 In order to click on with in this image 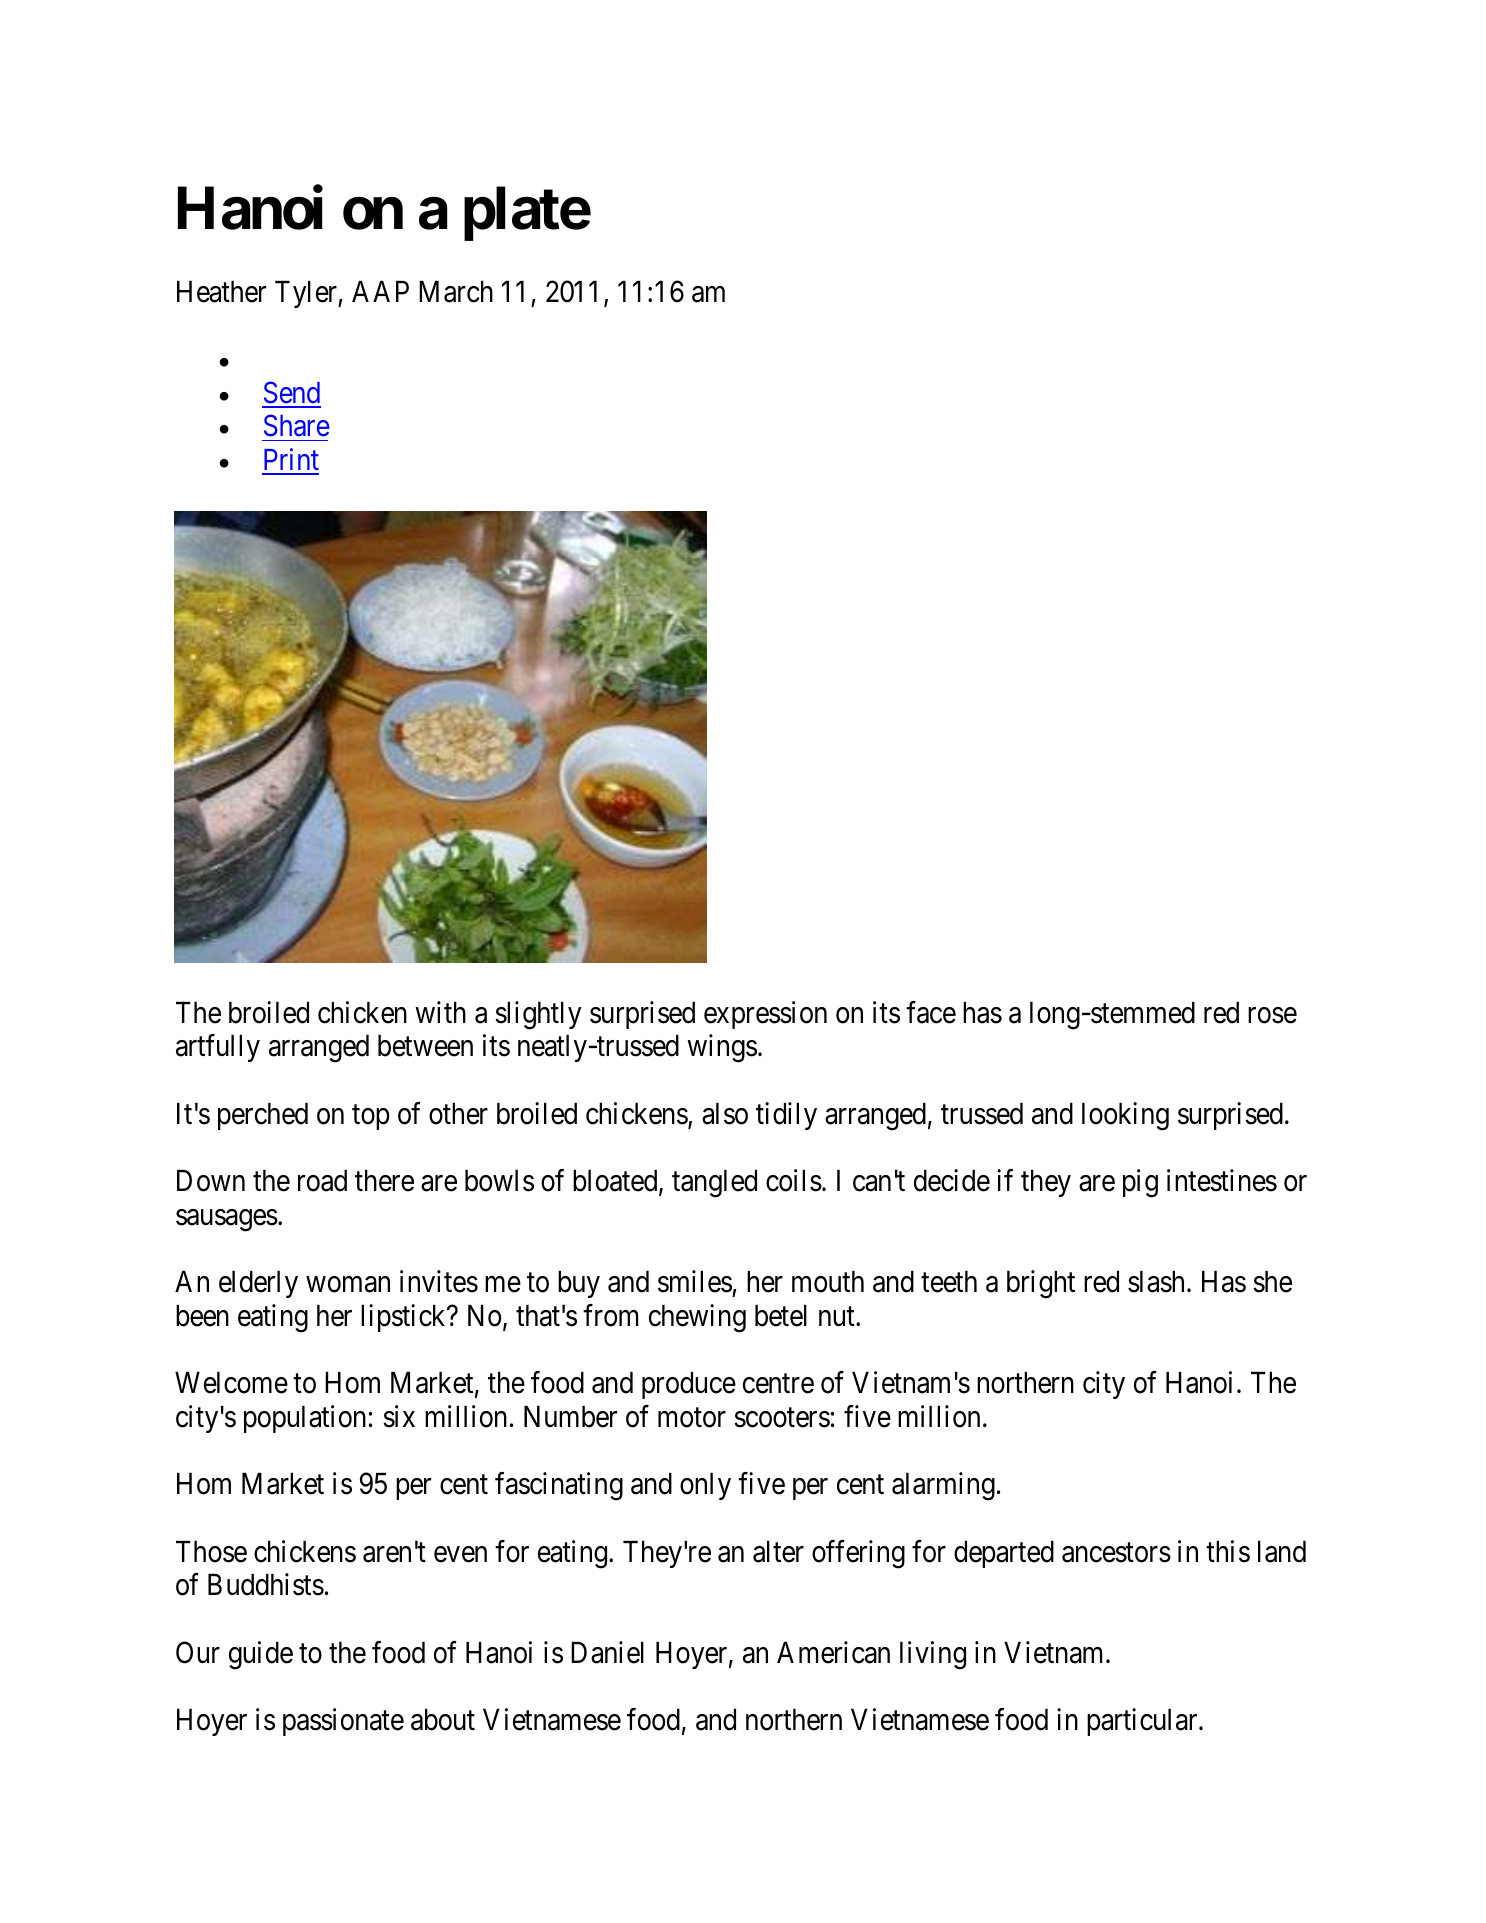, I will do `click(440, 1012)`.
